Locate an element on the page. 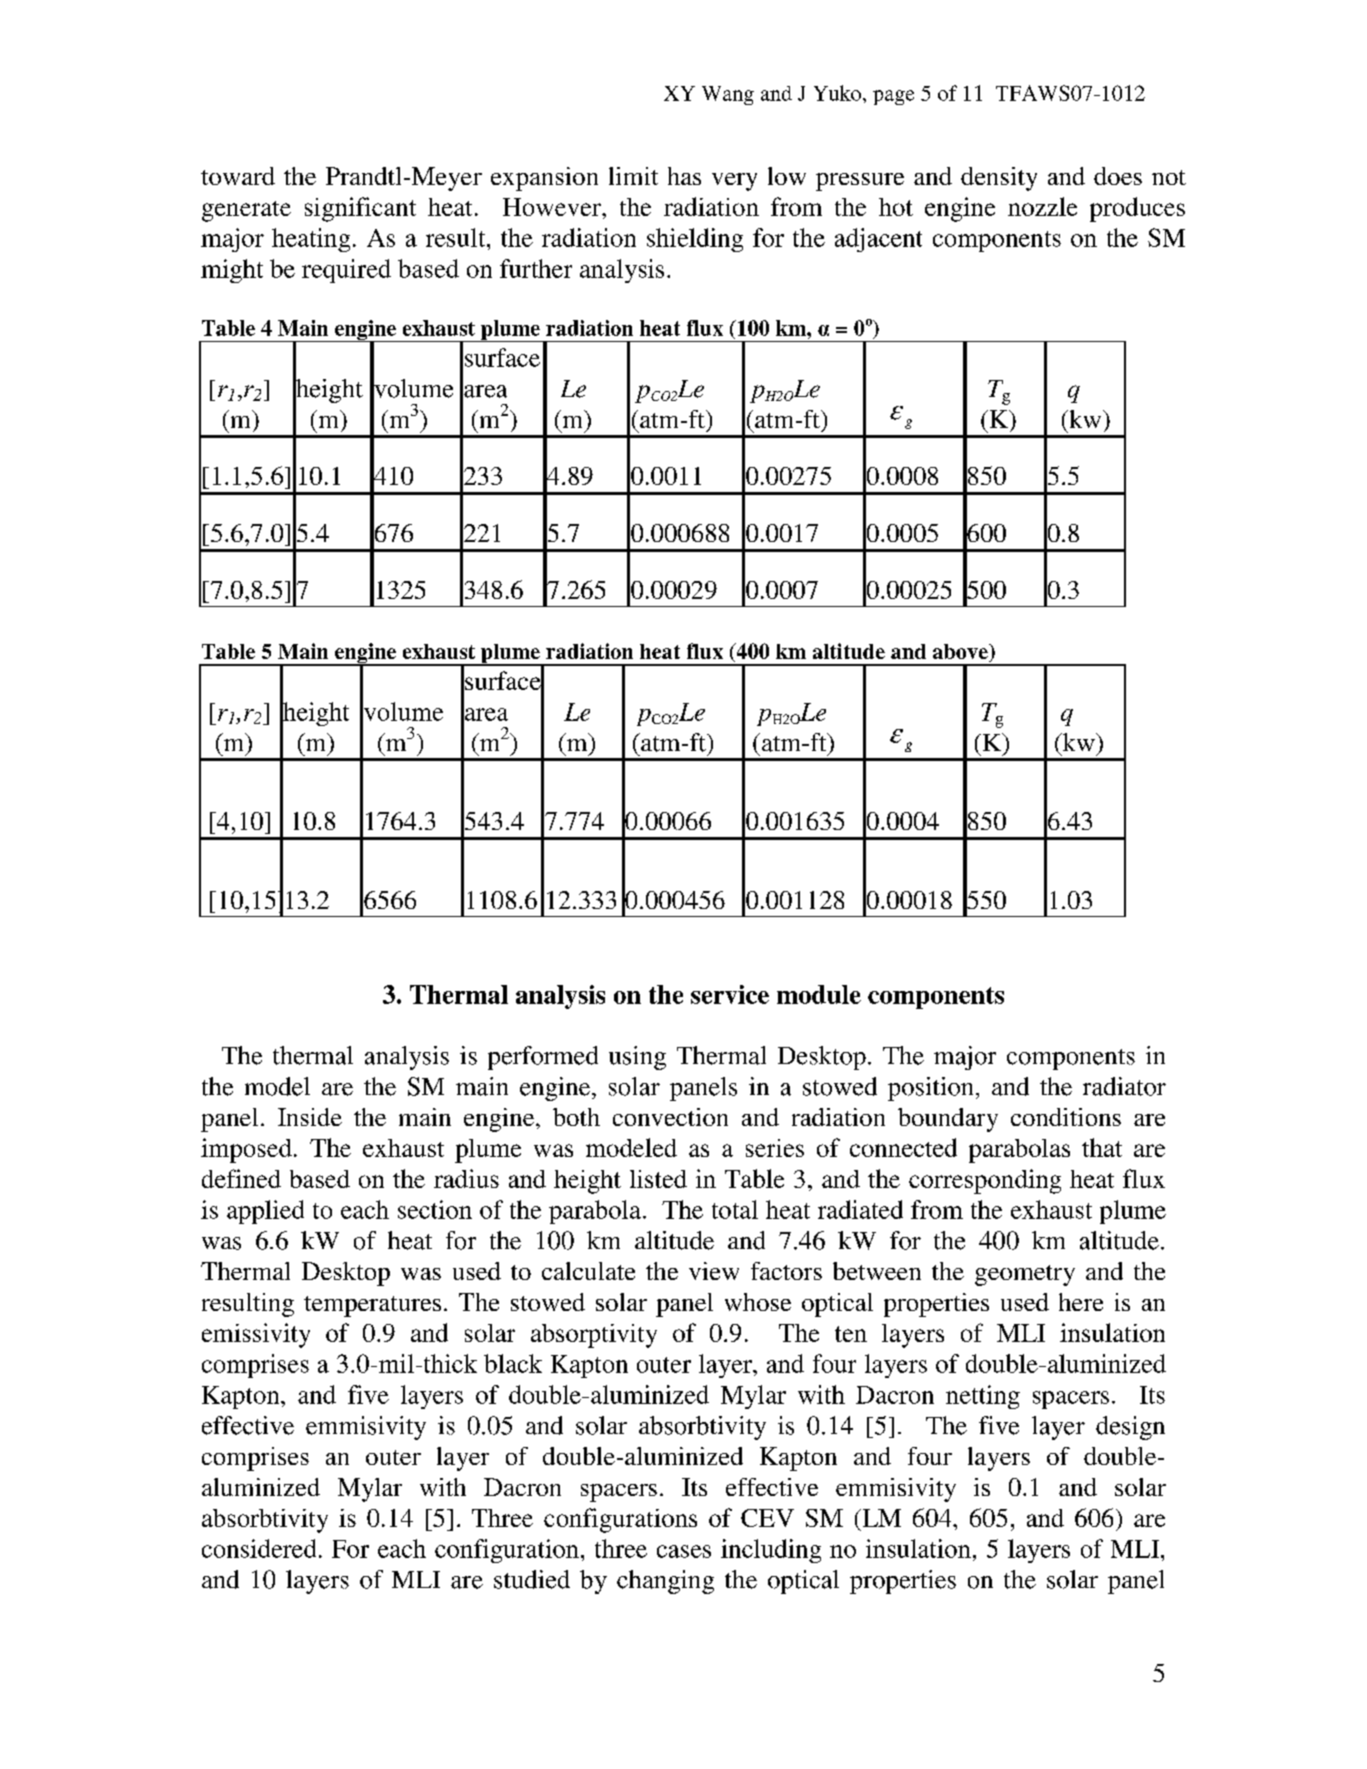 This page has width=1367, height=1769. service is located at coordinates (730, 994).
